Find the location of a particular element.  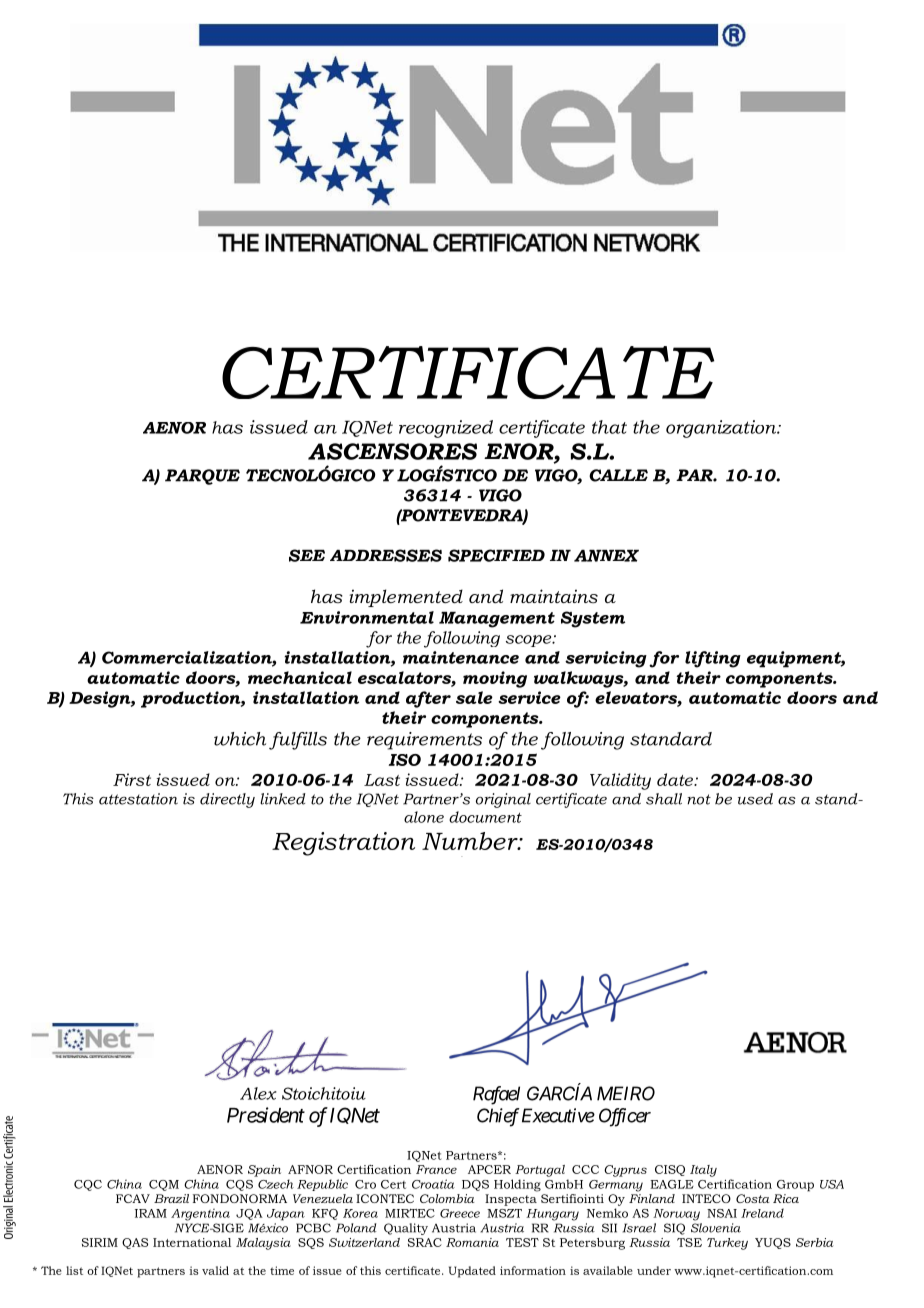

recognized is located at coordinates (446, 429).
